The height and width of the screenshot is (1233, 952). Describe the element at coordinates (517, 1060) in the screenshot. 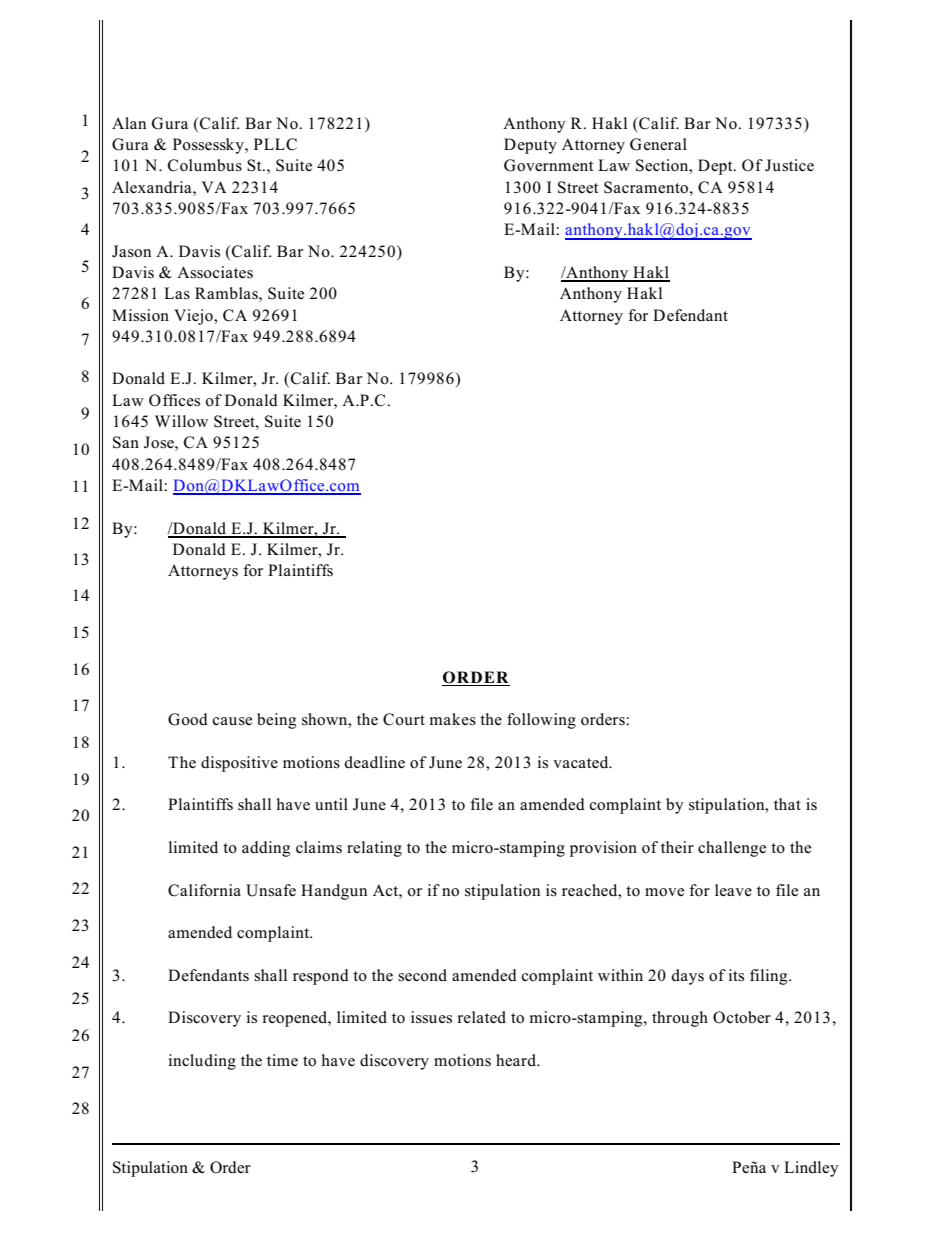

I see `heard` at that location.
